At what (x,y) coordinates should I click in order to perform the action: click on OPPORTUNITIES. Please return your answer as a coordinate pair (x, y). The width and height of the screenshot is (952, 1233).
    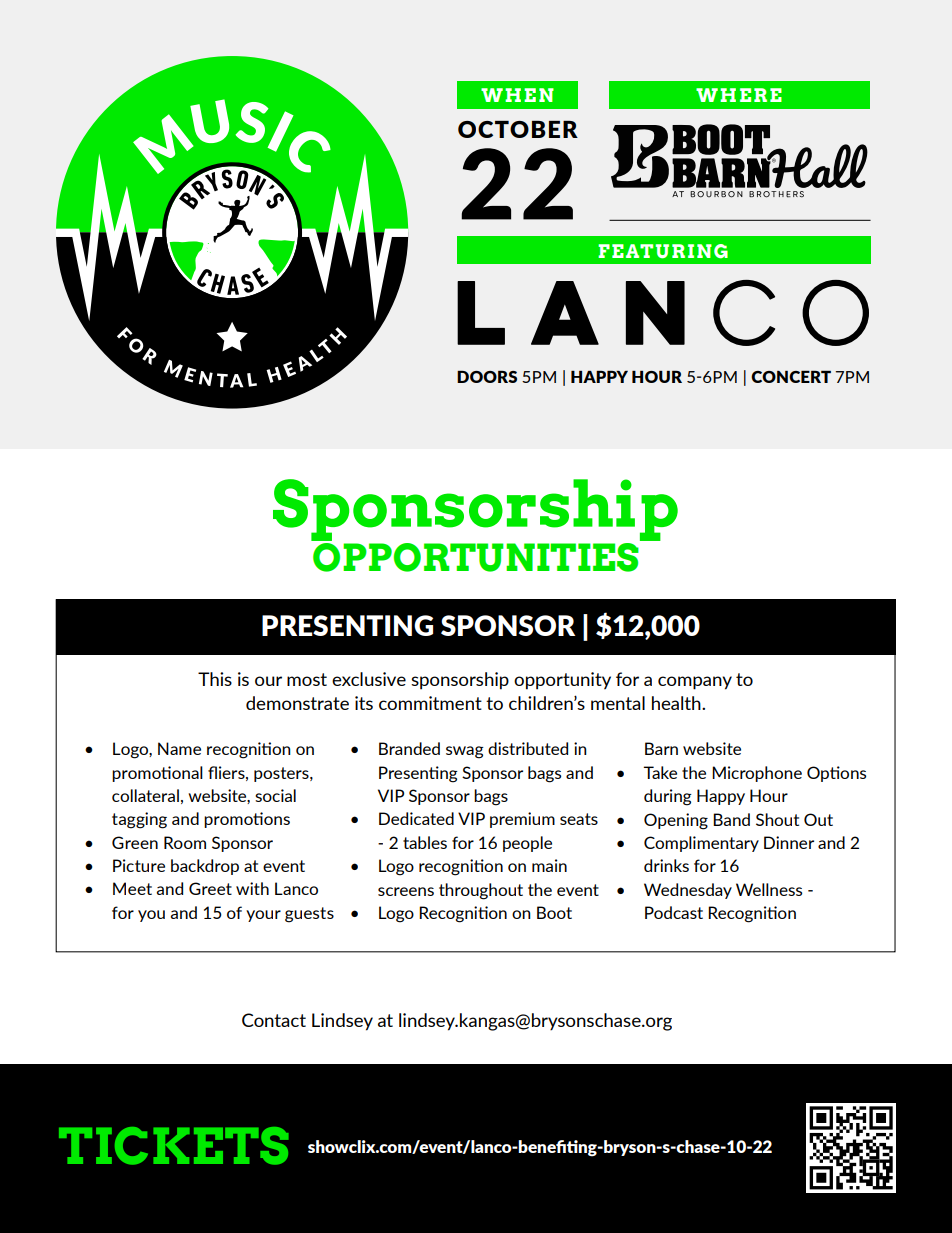
    Looking at the image, I should click on (476, 557).
